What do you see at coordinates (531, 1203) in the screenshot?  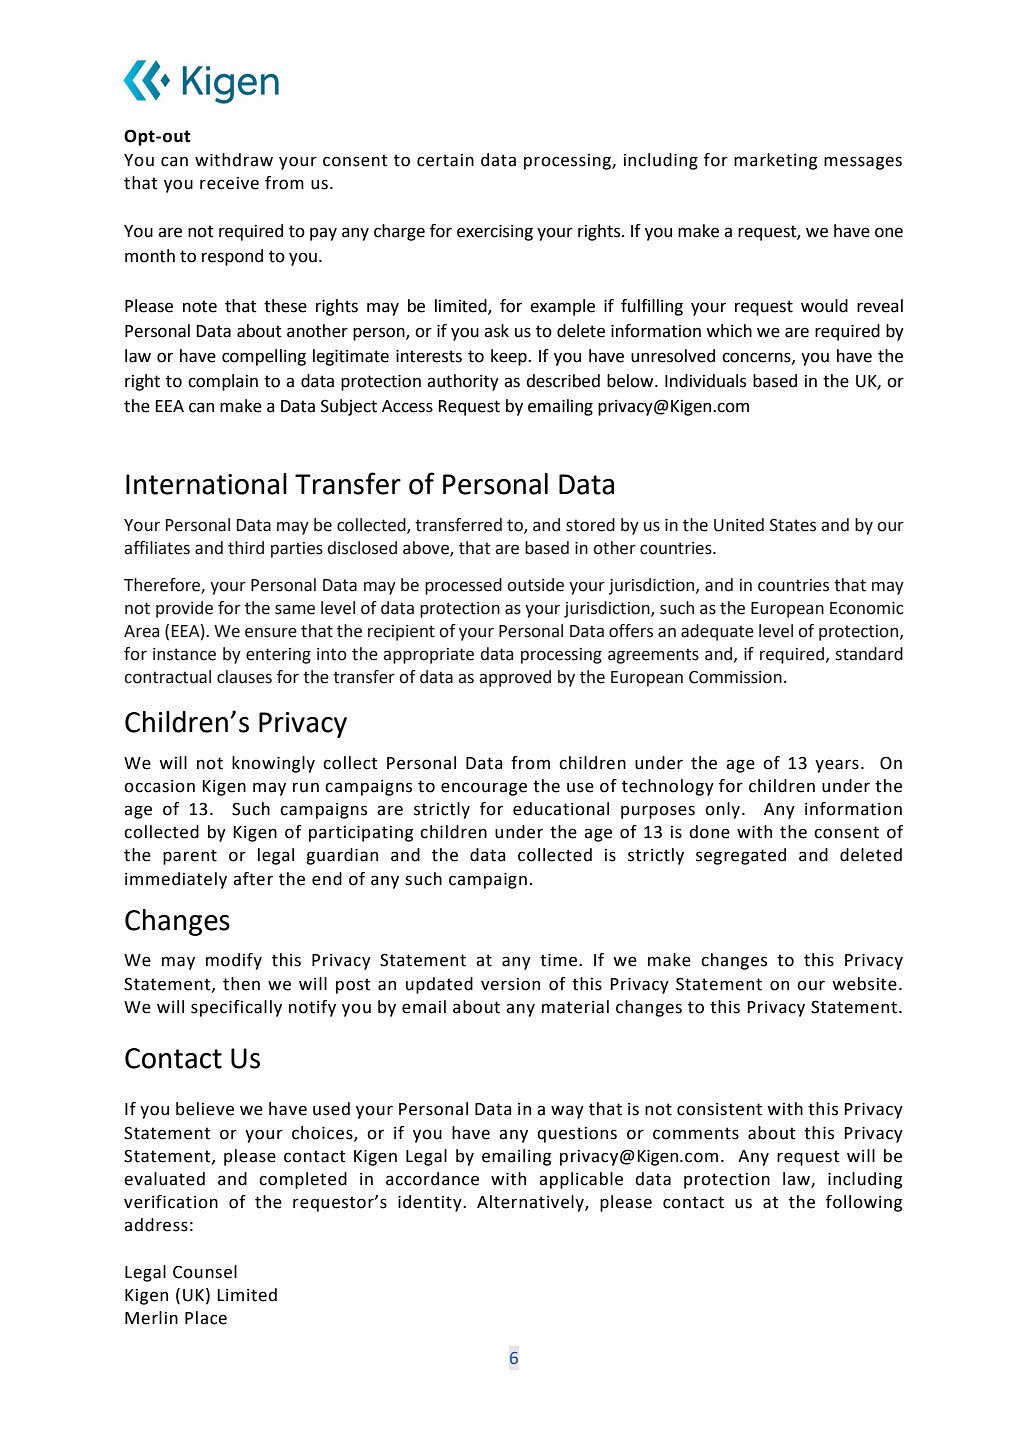 I see `Alternatively` at bounding box center [531, 1203].
